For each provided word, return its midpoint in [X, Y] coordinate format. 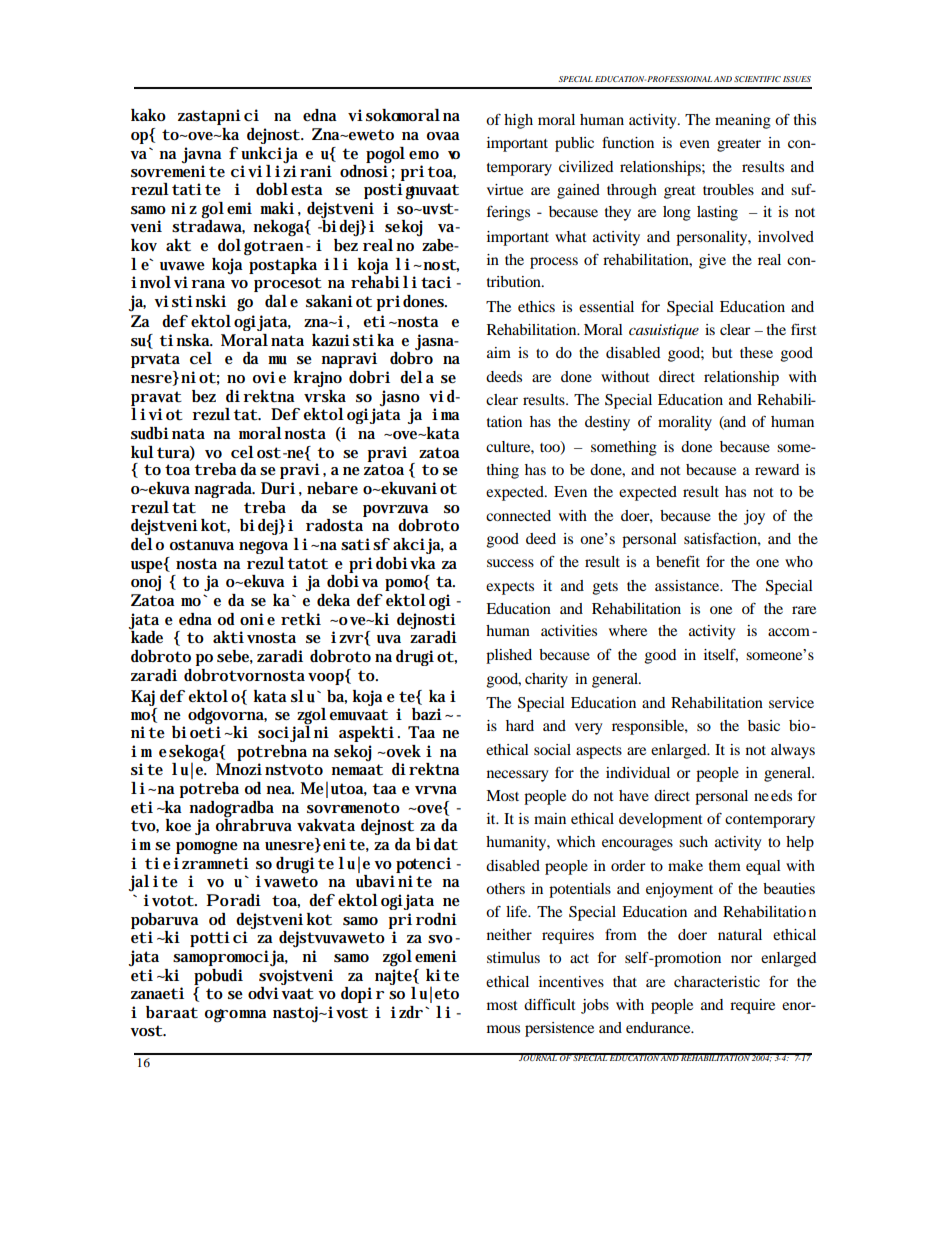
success [510, 563]
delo [147, 544]
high [518, 121]
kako [148, 115]
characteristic [717, 981]
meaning [743, 121]
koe [178, 825]
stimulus [513, 957]
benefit [678, 561]
